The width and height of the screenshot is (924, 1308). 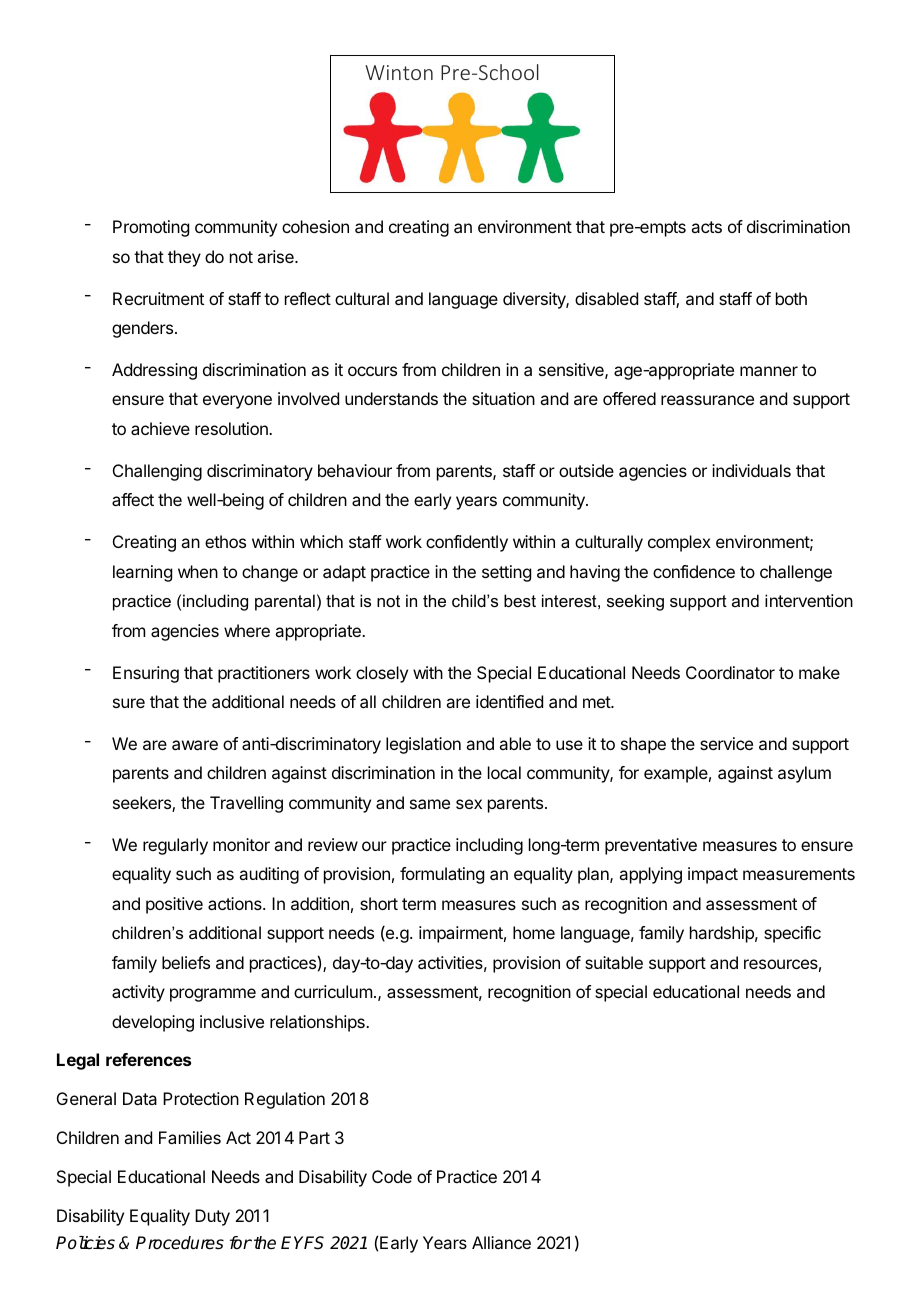 I want to click on Alliance, so click(x=501, y=1242).
